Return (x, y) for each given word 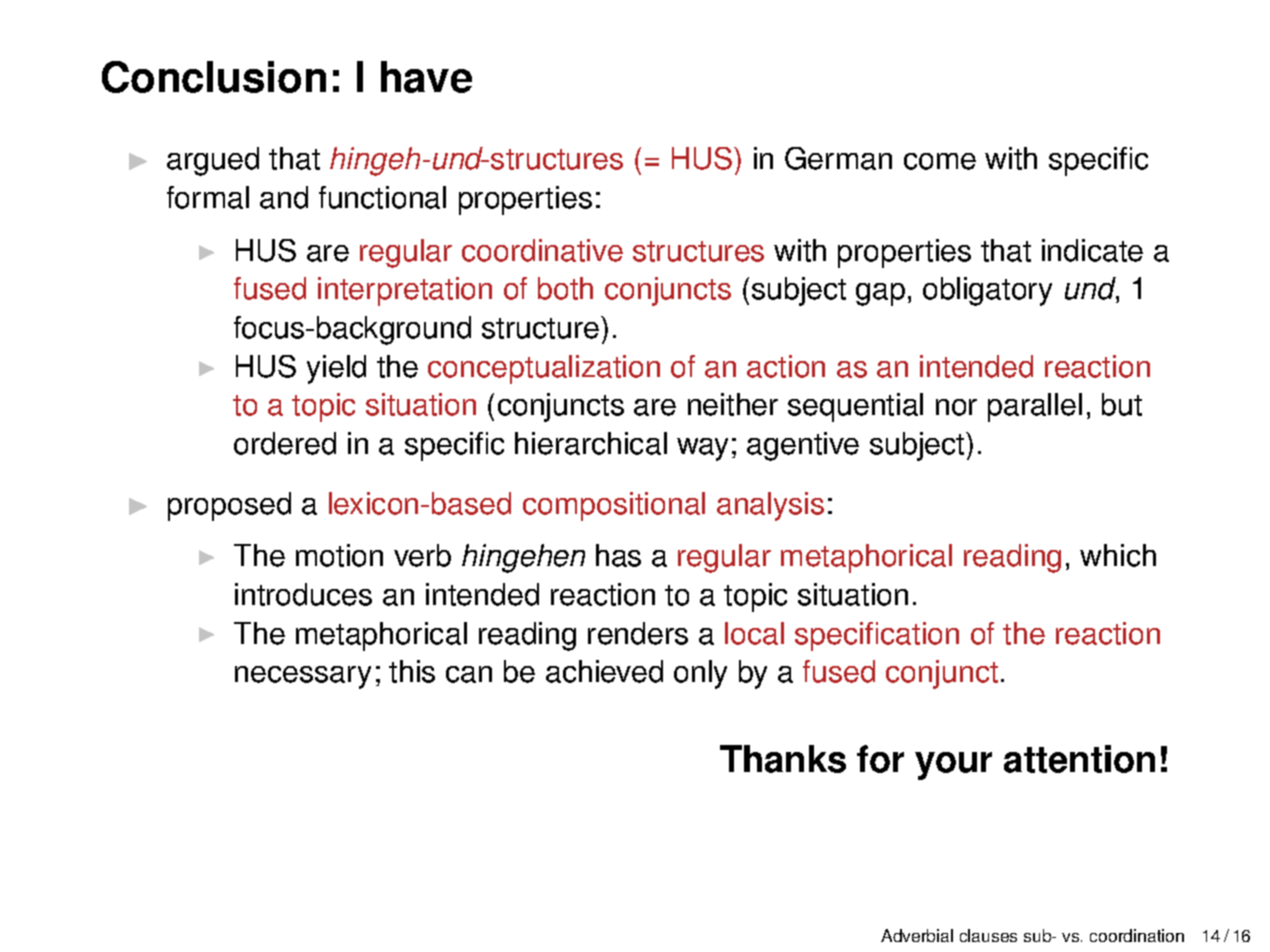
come (940, 161)
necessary (303, 677)
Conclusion (214, 77)
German (838, 158)
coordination (1137, 935)
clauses (988, 935)
